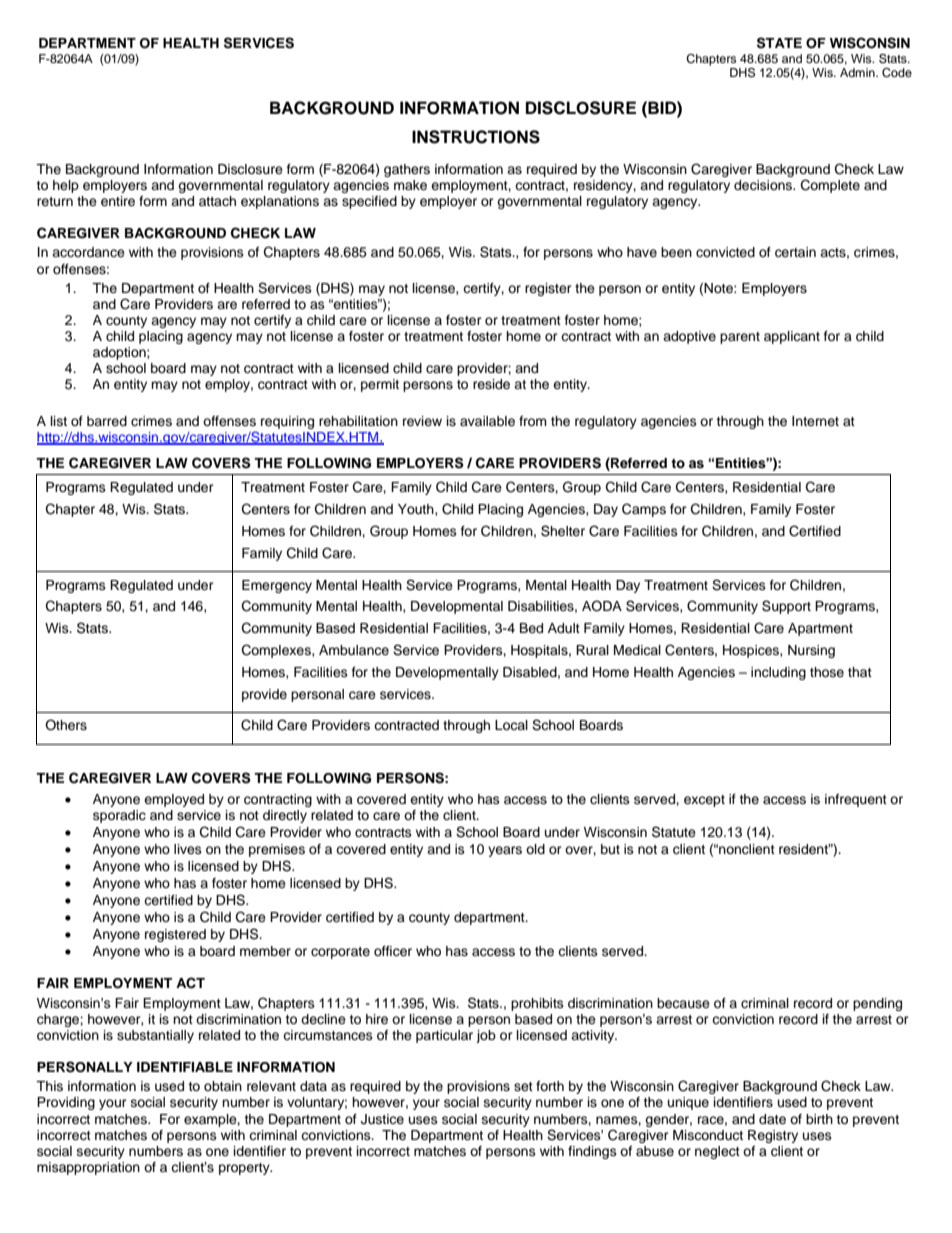 This image has width=952, height=1233. I want to click on Bed, so click(531, 628).
